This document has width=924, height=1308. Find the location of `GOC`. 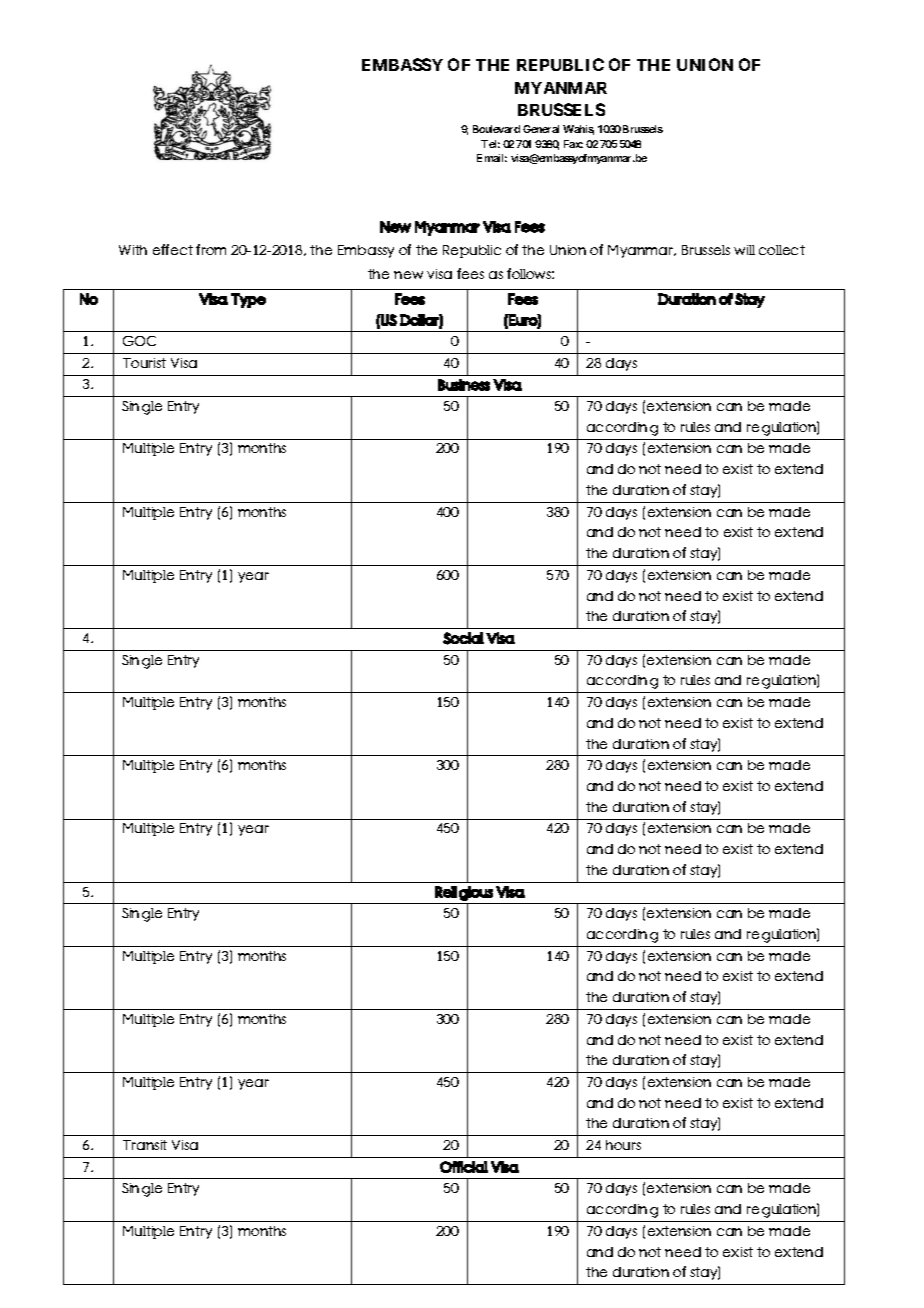

GOC is located at coordinates (139, 341).
